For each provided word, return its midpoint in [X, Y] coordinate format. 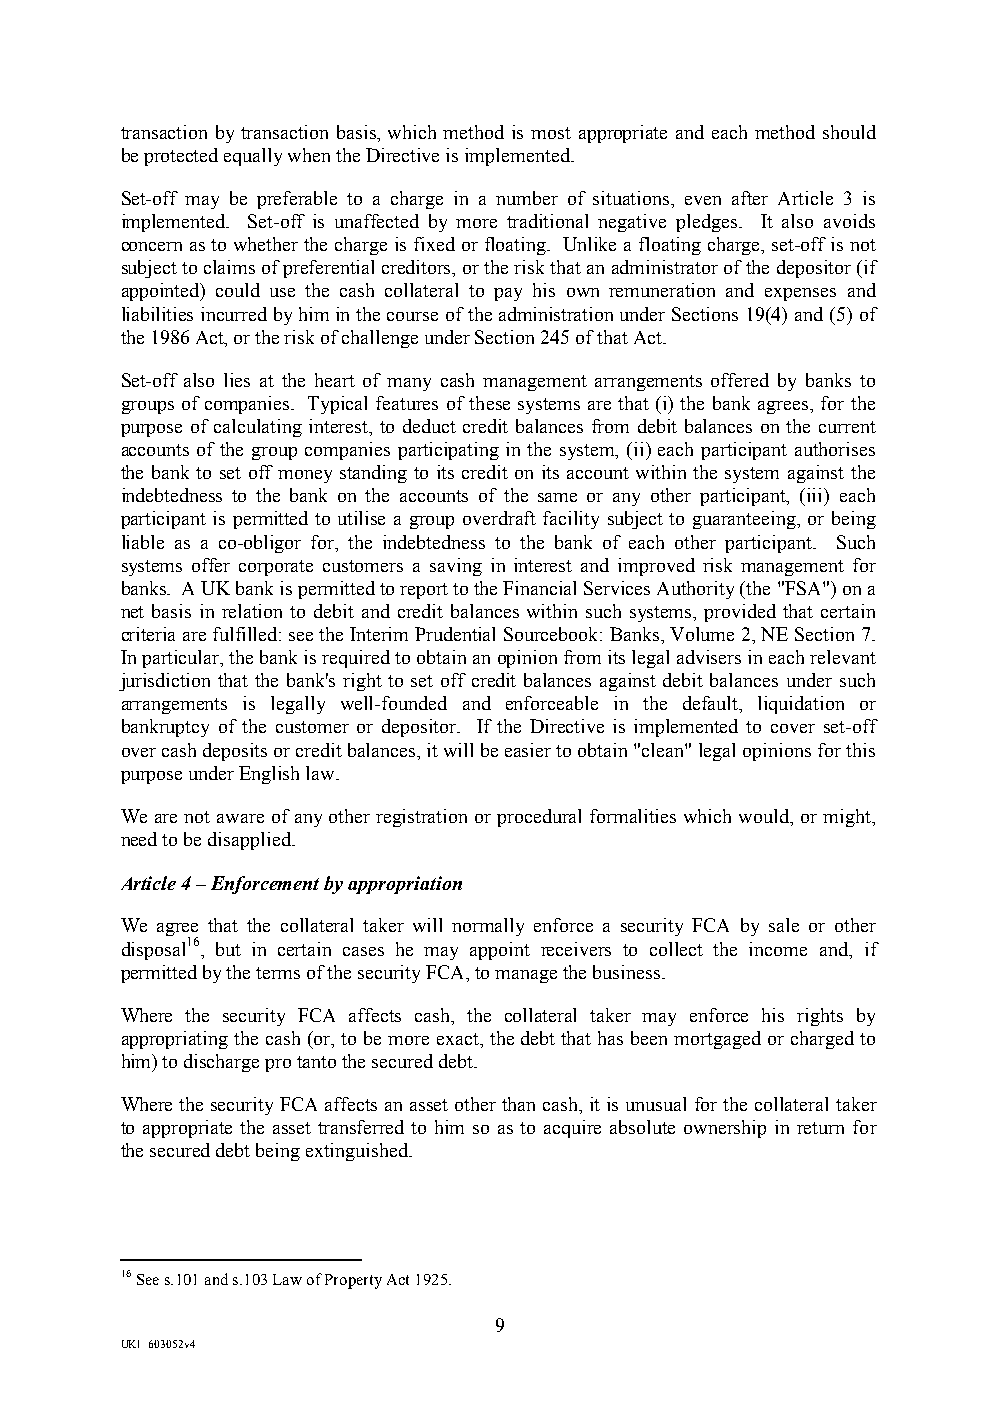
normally [488, 927]
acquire [572, 1129]
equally [253, 157]
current [847, 427]
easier [528, 750]
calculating [258, 428]
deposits [235, 752]
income [778, 949]
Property [353, 1281]
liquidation [801, 705]
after [750, 198]
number [527, 198]
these [489, 403]
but [228, 949]
